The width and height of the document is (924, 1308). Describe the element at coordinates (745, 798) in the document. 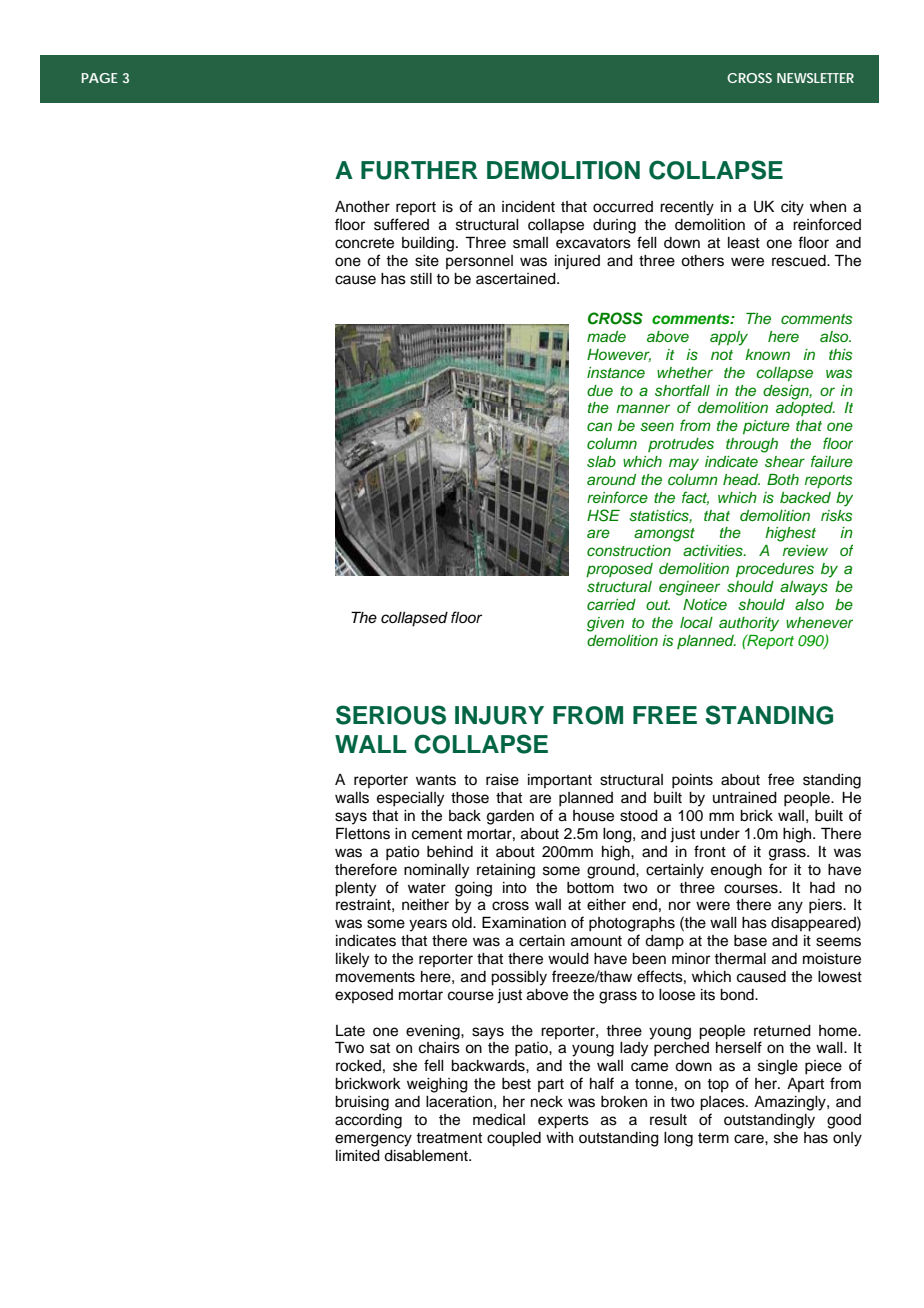

I see `untrained` at that location.
